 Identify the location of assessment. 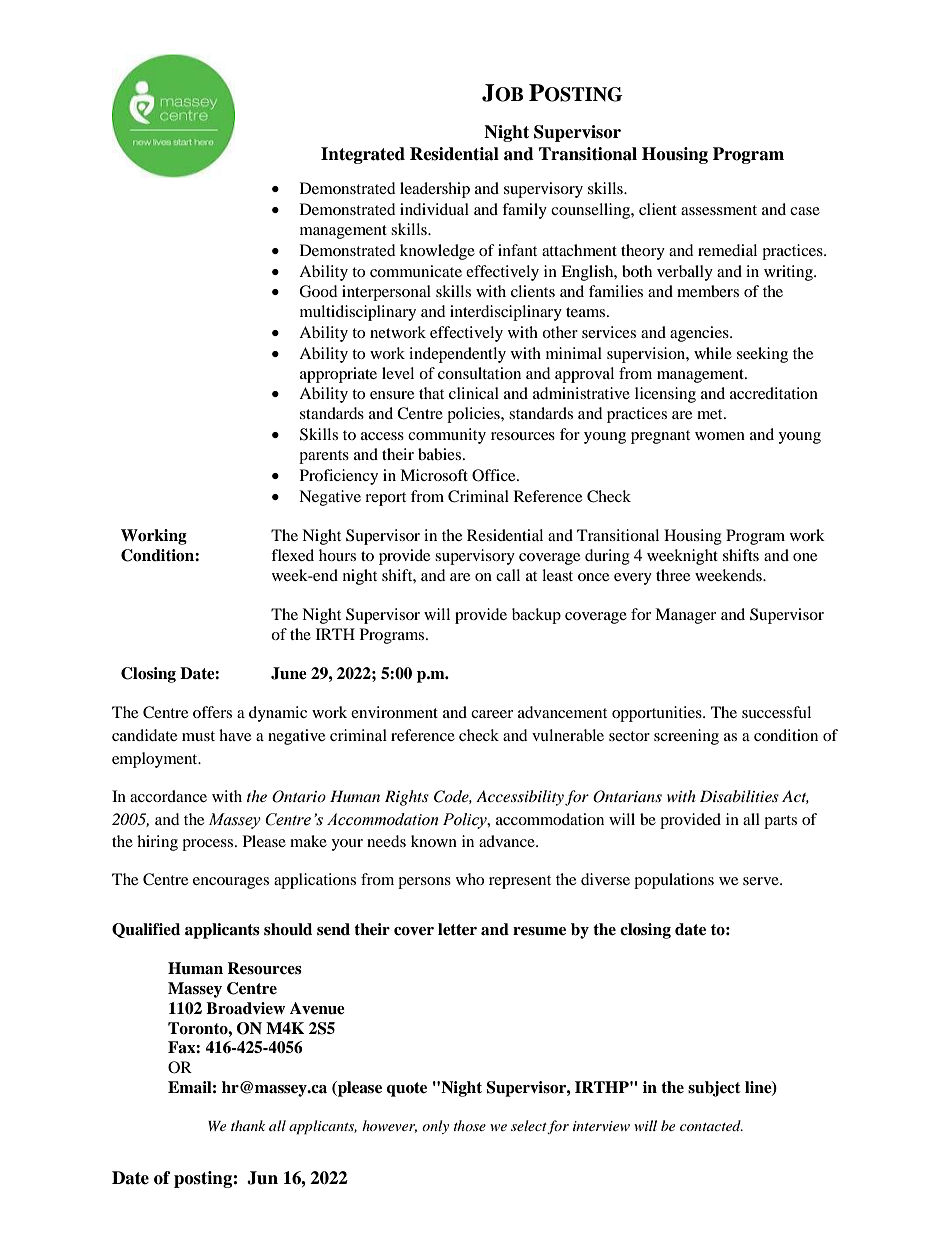
(719, 210).
